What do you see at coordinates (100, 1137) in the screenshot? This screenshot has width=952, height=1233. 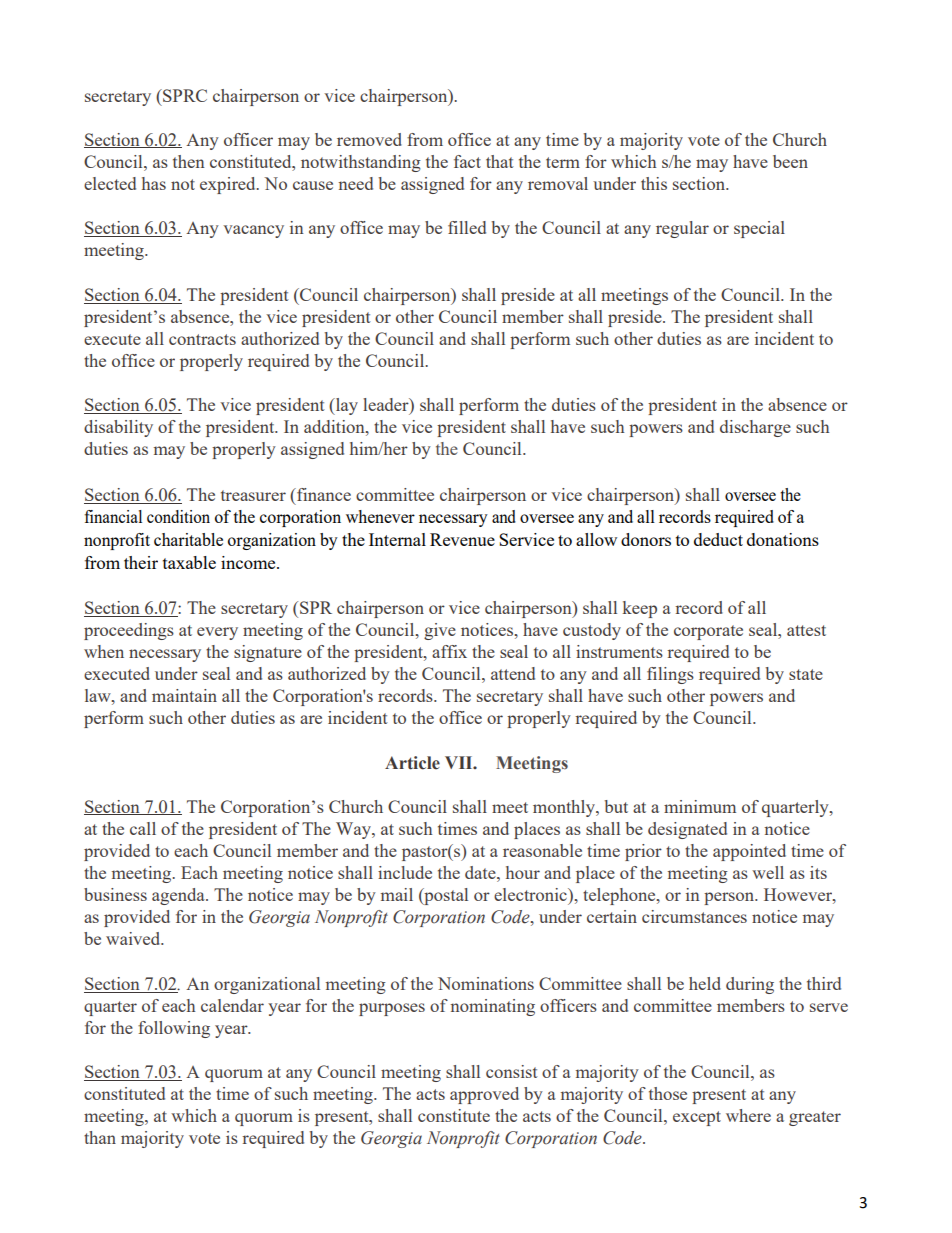 I see `than` at bounding box center [100, 1137].
